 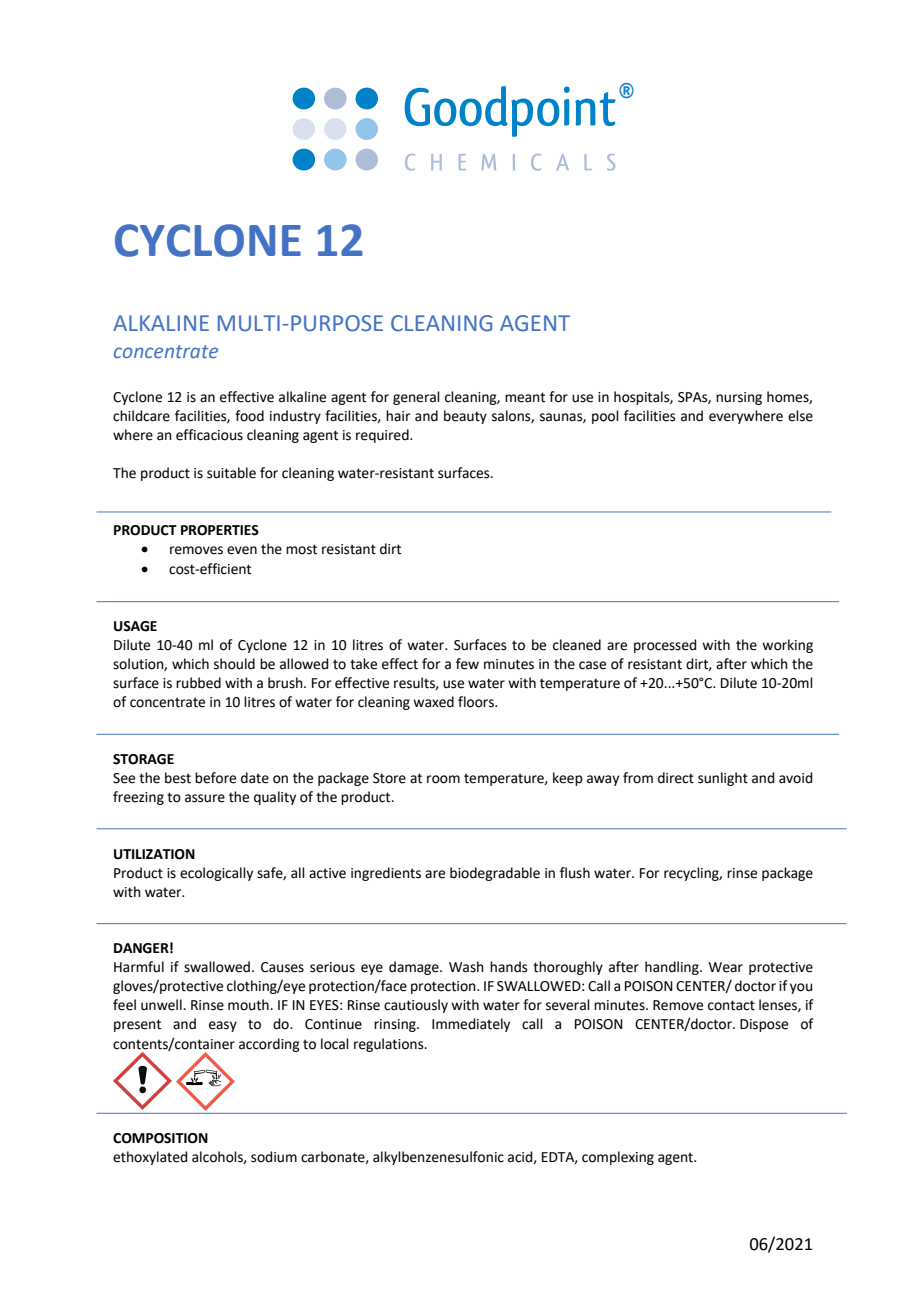 I want to click on COMPOSITION, so click(x=160, y=1138).
